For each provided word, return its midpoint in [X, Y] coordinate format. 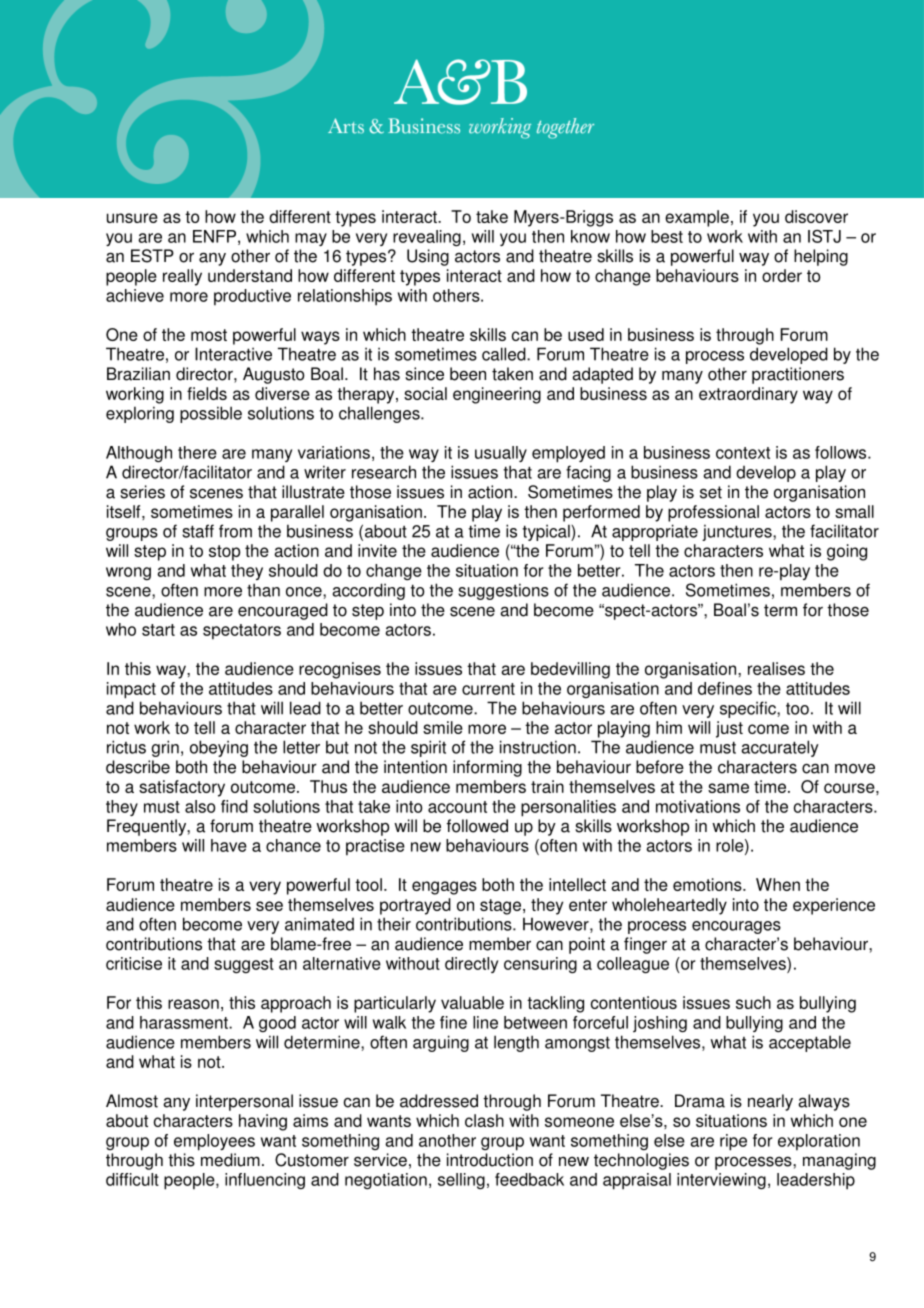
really [182, 277]
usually [501, 454]
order [782, 275]
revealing [427, 238]
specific [749, 709]
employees [214, 1142]
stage [502, 907]
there [197, 452]
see [269, 906]
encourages [736, 927]
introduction [490, 1160]
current [488, 689]
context [743, 453]
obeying [219, 748]
